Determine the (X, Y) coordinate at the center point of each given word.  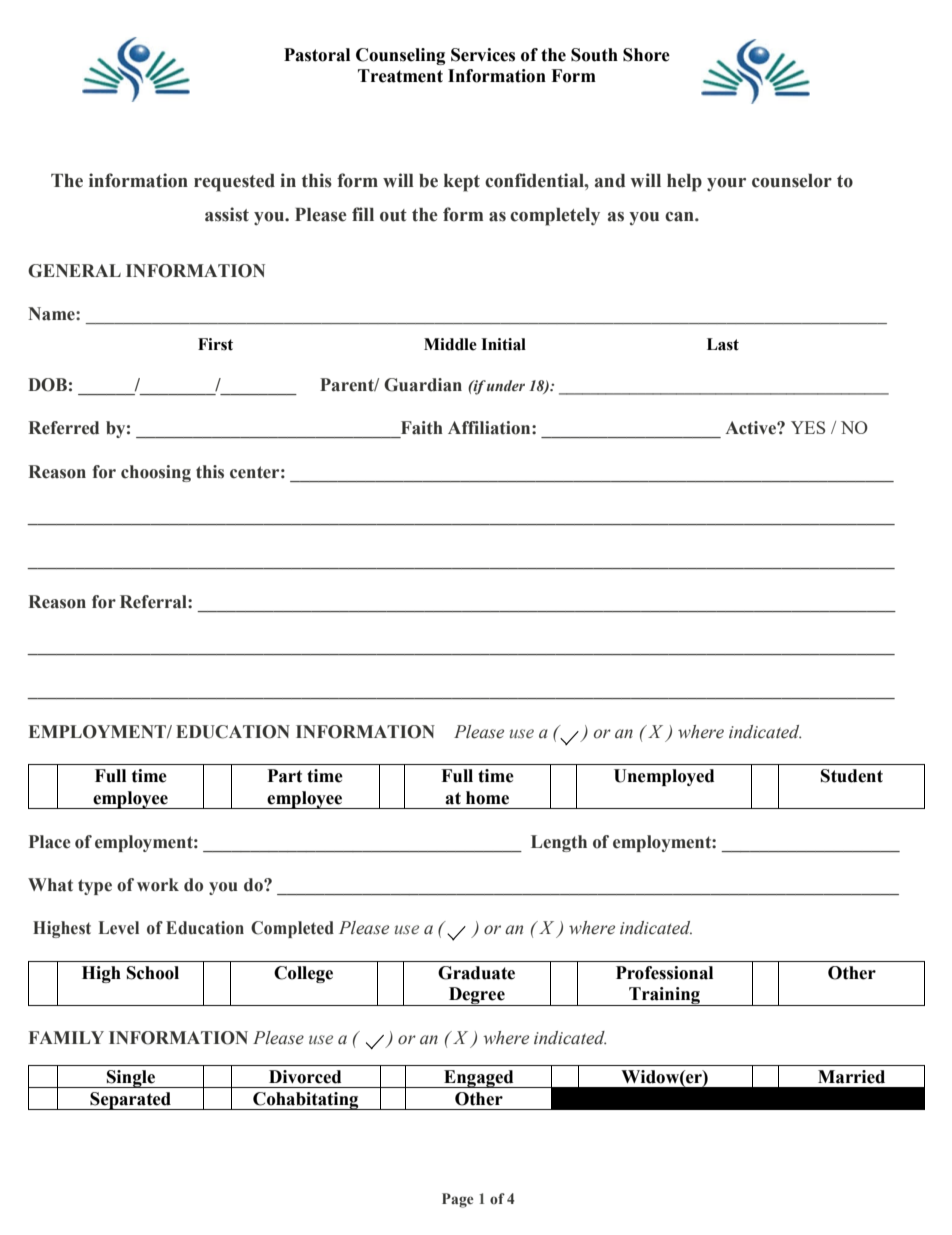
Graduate (476, 973)
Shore (646, 55)
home (487, 798)
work (158, 885)
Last (723, 344)
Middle (450, 344)
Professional (664, 973)
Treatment (400, 76)
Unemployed (664, 777)
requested (234, 183)
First (215, 344)
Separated (130, 1101)
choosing (156, 473)
